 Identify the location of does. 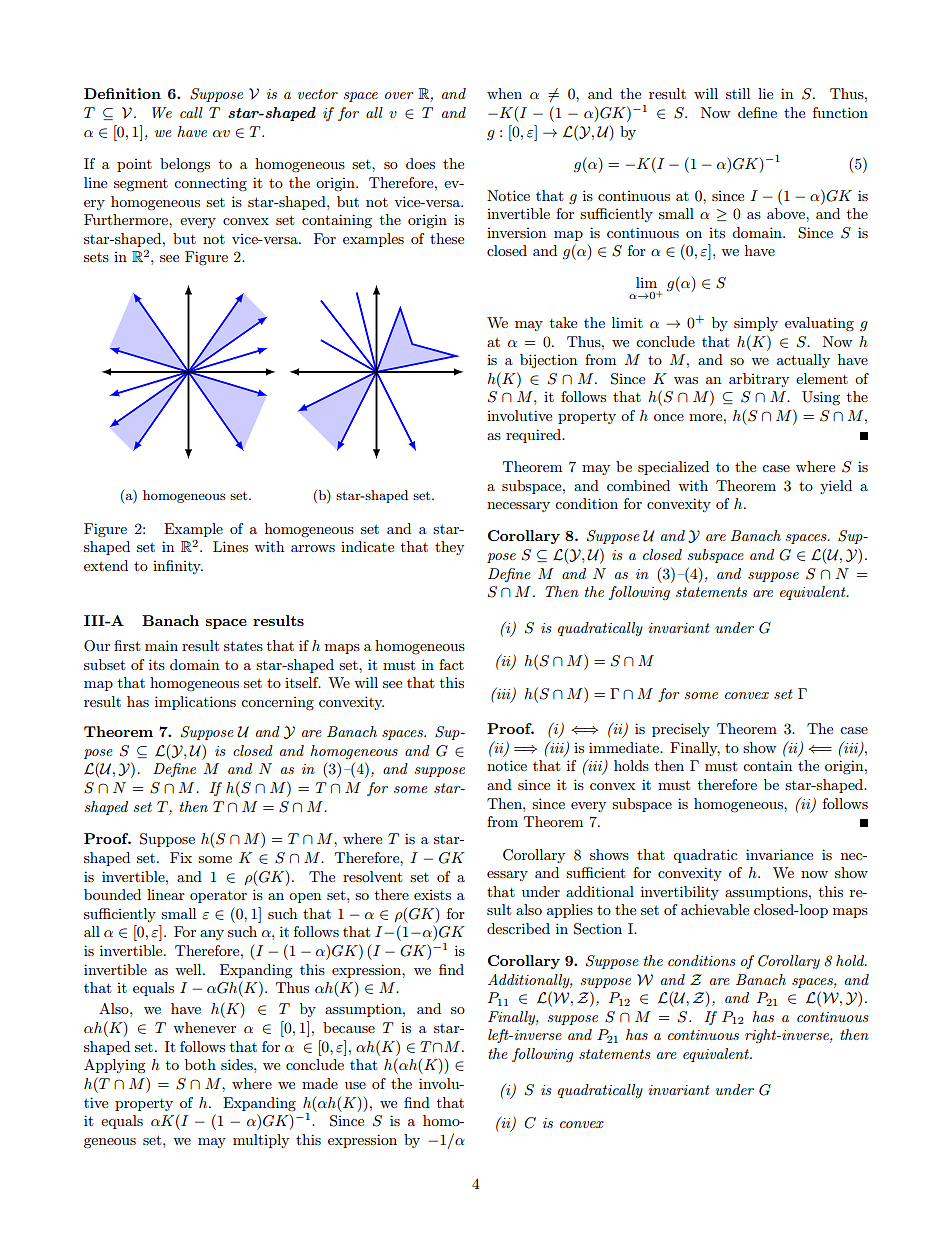
(420, 163).
